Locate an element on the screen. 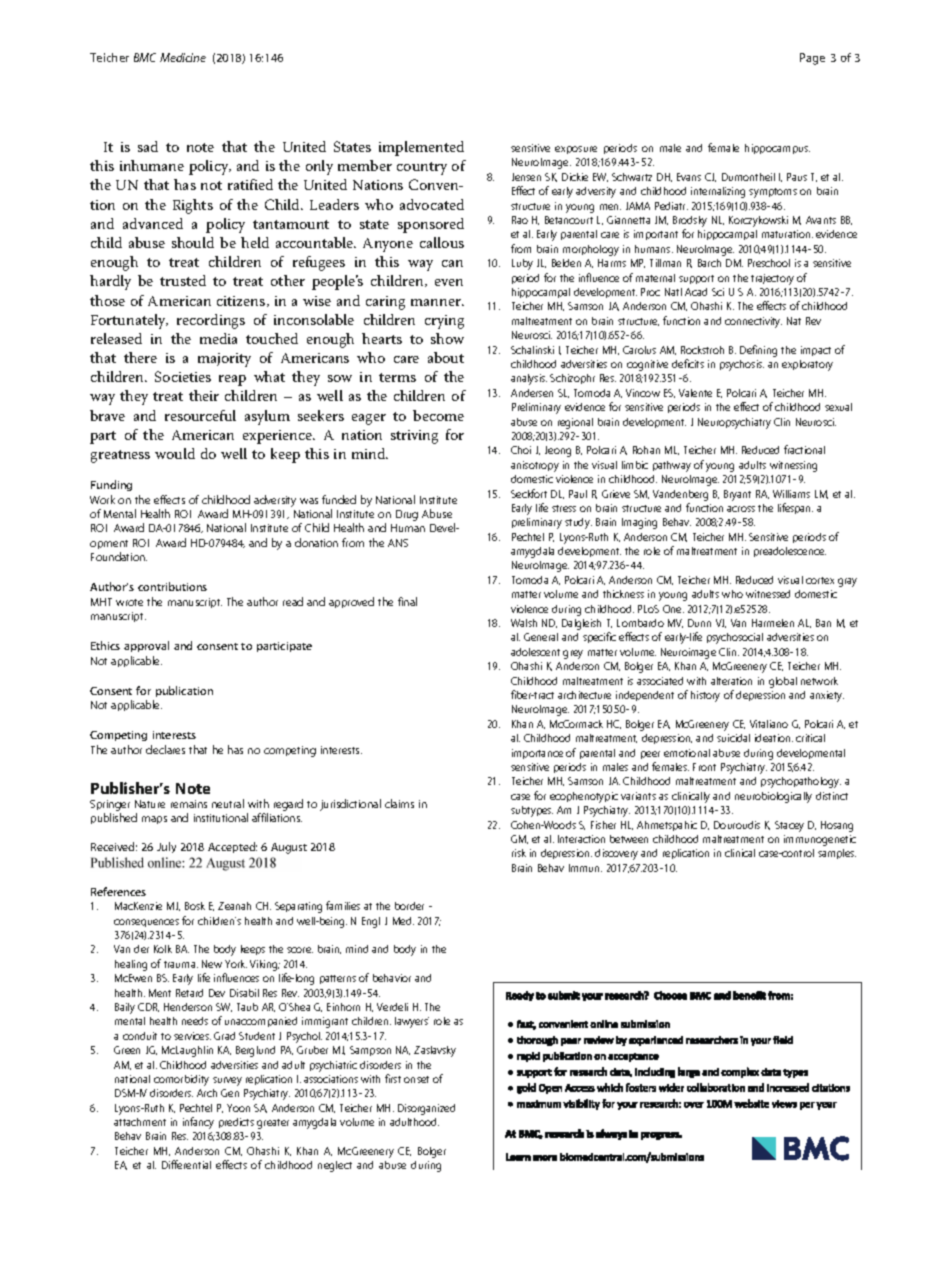 This screenshot has width=952, height=1265. Medicine is located at coordinates (183, 57).
